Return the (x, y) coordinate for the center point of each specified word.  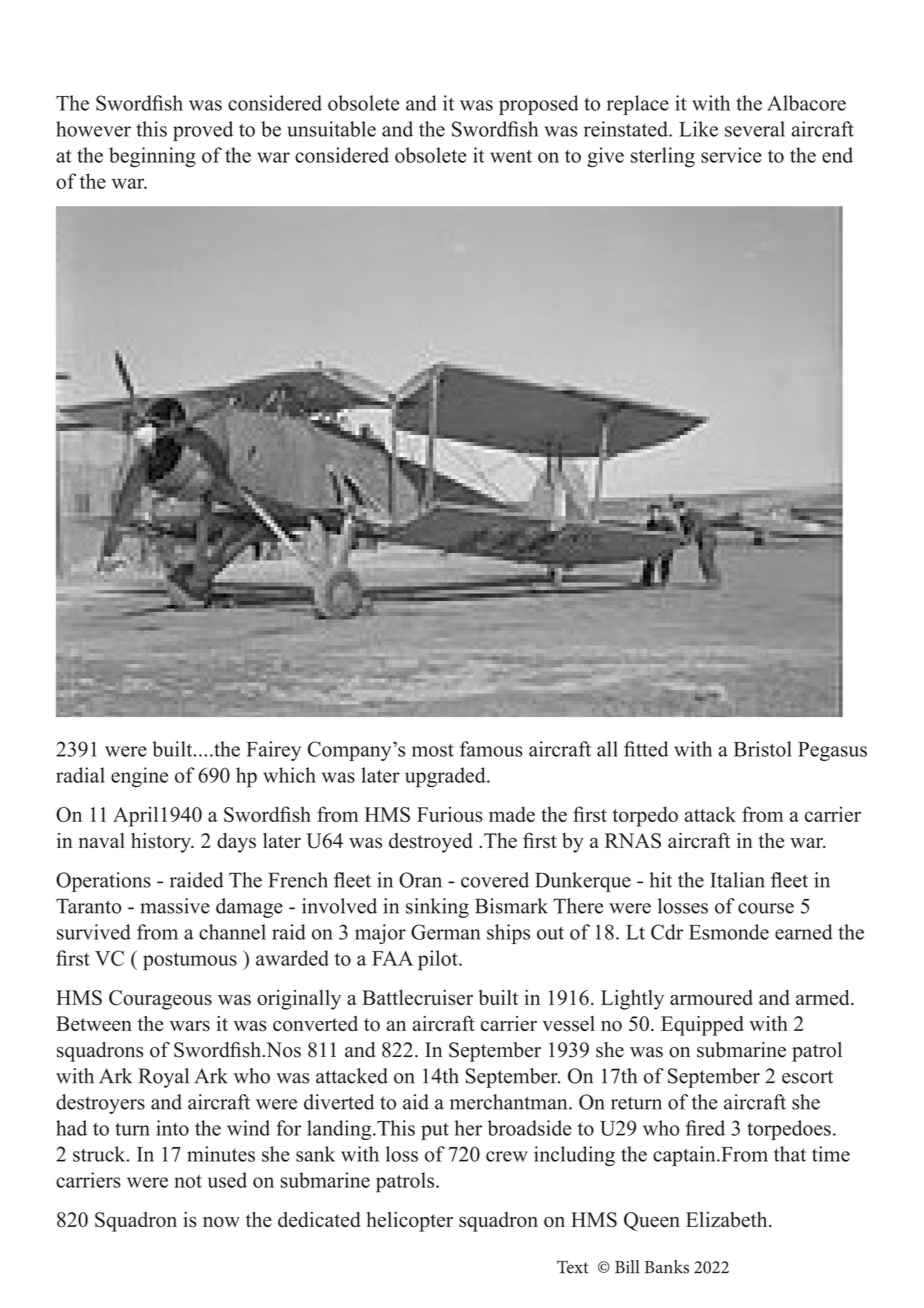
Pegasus (832, 751)
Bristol (763, 749)
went (511, 156)
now (221, 1222)
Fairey (274, 751)
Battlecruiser (417, 998)
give (605, 157)
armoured (711, 998)
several (755, 129)
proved (203, 131)
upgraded (446, 777)
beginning (152, 157)
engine (139, 777)
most (433, 750)
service (731, 155)
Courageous (160, 1000)
